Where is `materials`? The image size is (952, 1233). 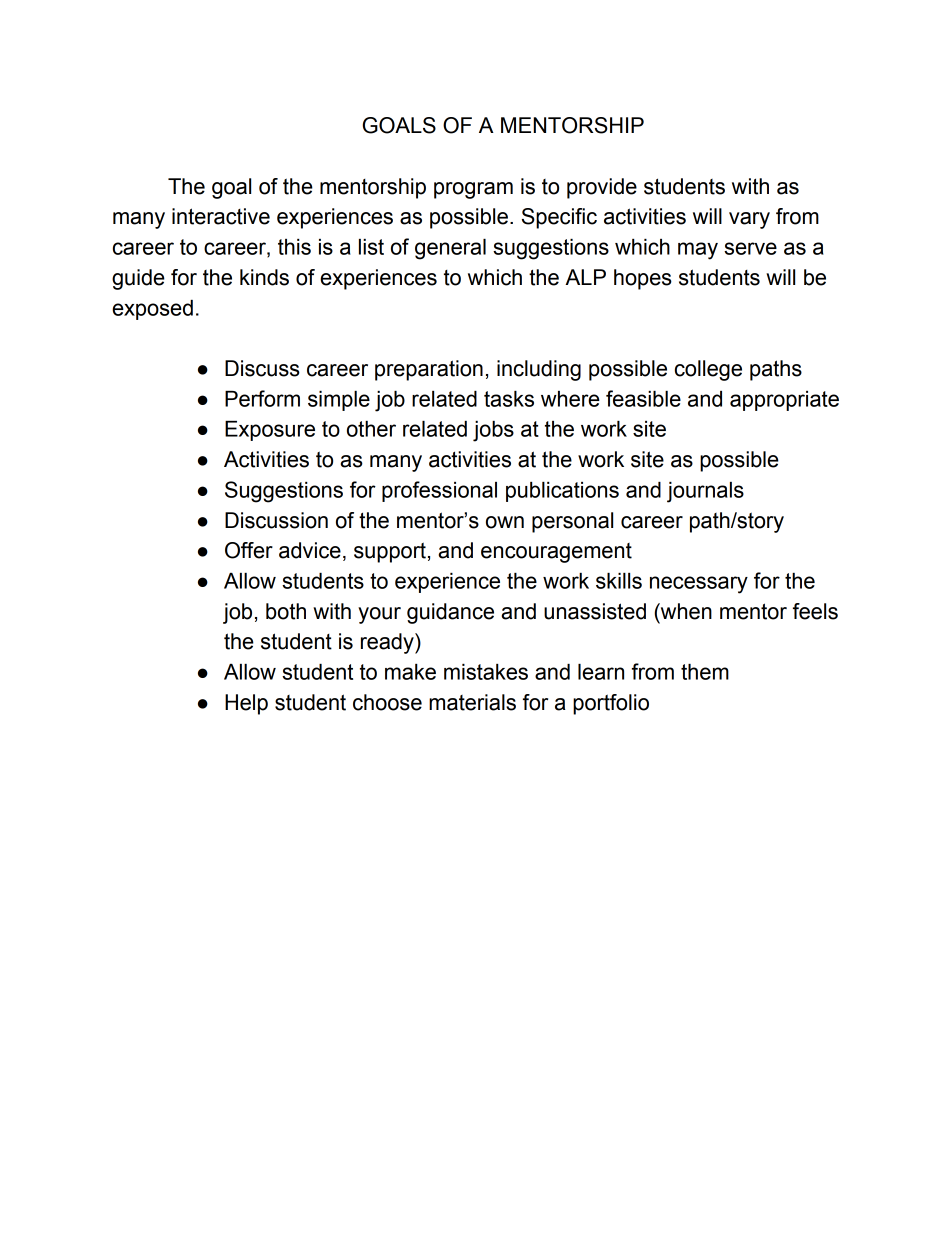 materials is located at coordinates (472, 702).
